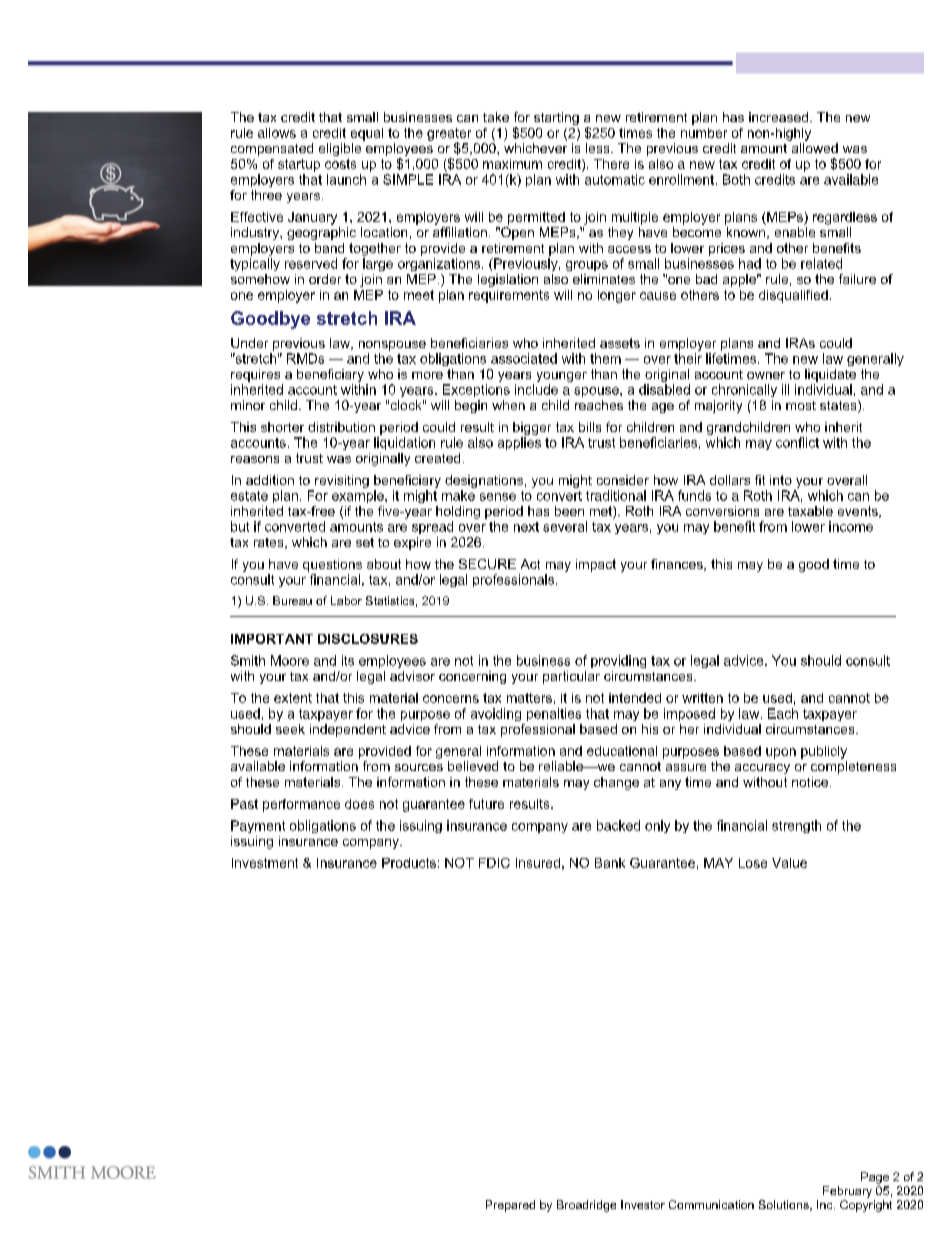 This document has width=952, height=1233. What do you see at coordinates (301, 805) in the document?
I see `performance` at bounding box center [301, 805].
